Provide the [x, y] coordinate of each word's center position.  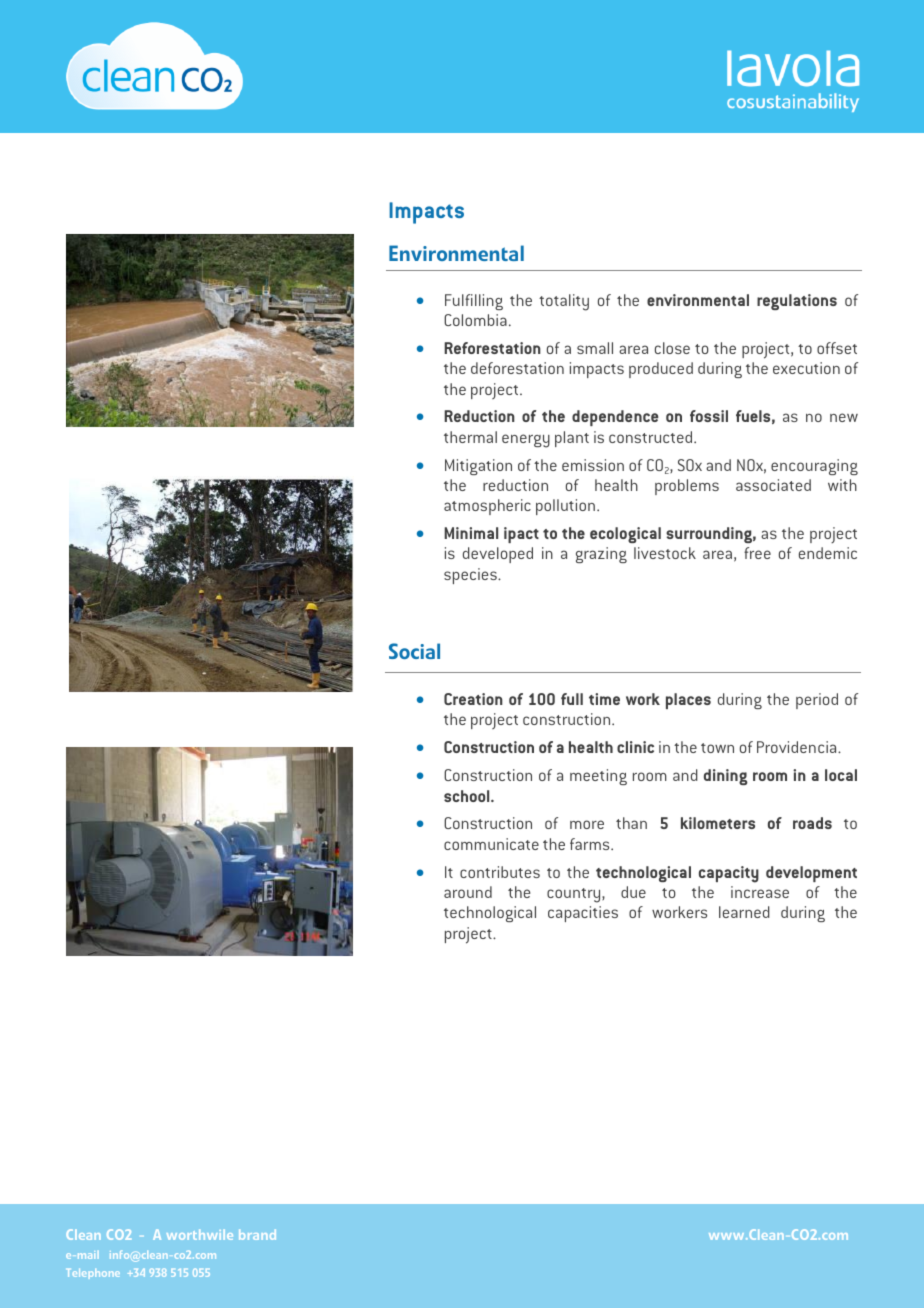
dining [726, 777]
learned [744, 912]
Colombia [475, 320]
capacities [583, 914]
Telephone [94, 1274]
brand [257, 1234]
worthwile [200, 1234]
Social [414, 651]
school [468, 796]
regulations [797, 302]
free [757, 553]
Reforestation [492, 348]
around [468, 892]
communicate [491, 844]
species [471, 576]
